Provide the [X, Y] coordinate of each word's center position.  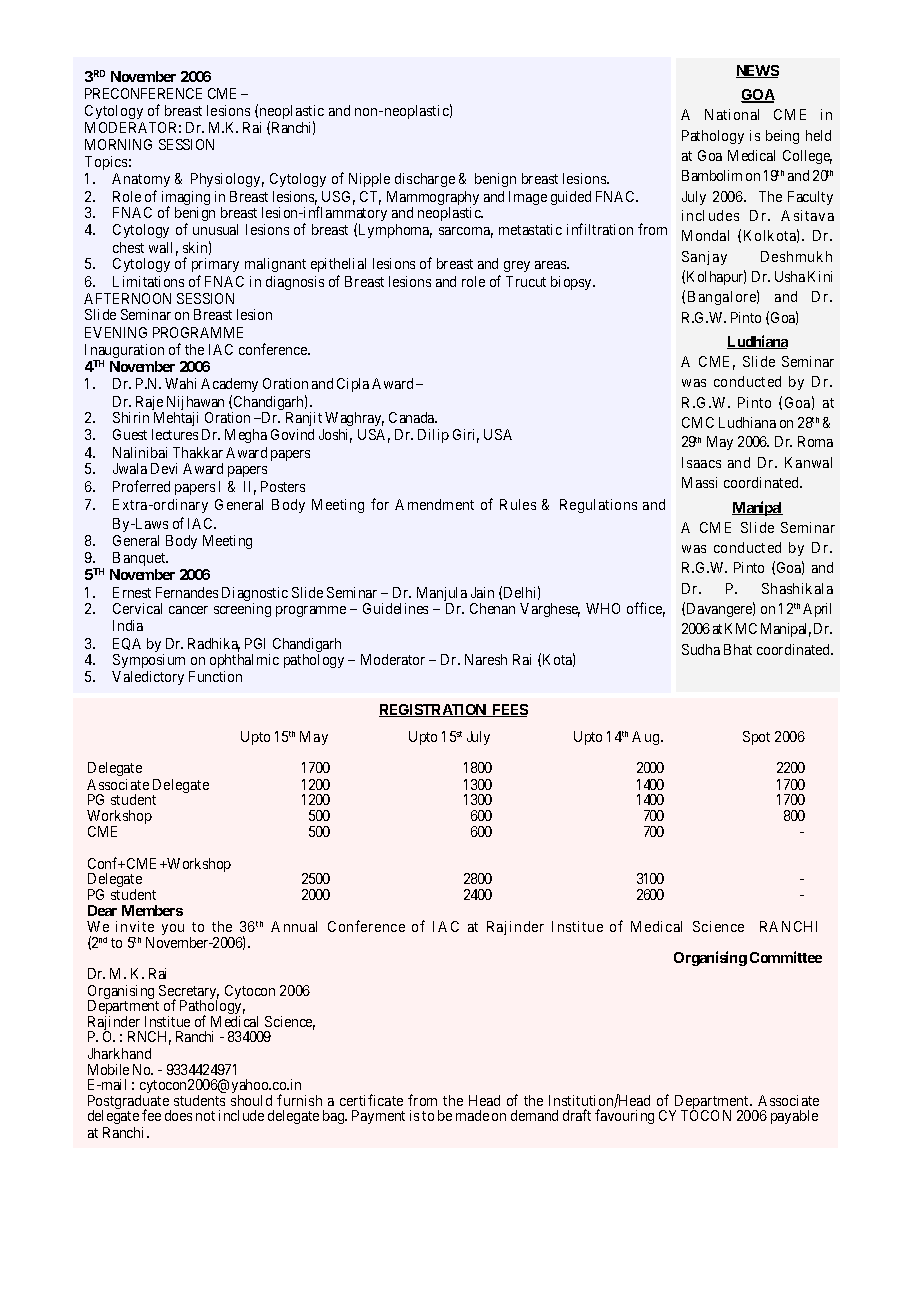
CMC [698, 422]
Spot [756, 738]
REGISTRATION [434, 710]
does [178, 1115]
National [732, 114]
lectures [175, 434]
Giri [466, 436]
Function [215, 676]
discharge [425, 180]
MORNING [118, 144]
